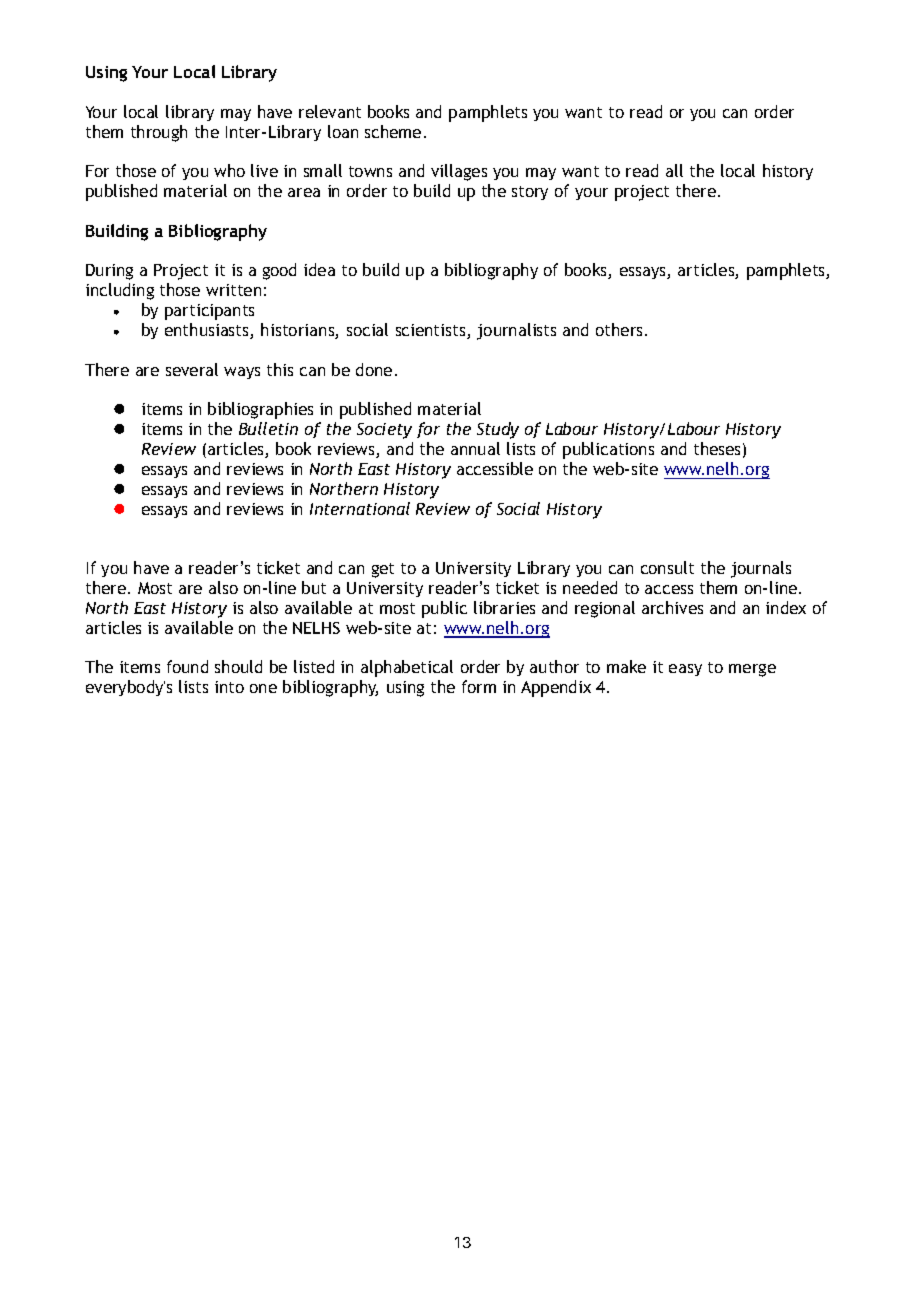 The height and width of the screenshot is (1308, 924). What do you see at coordinates (159, 133) in the screenshot?
I see `through` at bounding box center [159, 133].
